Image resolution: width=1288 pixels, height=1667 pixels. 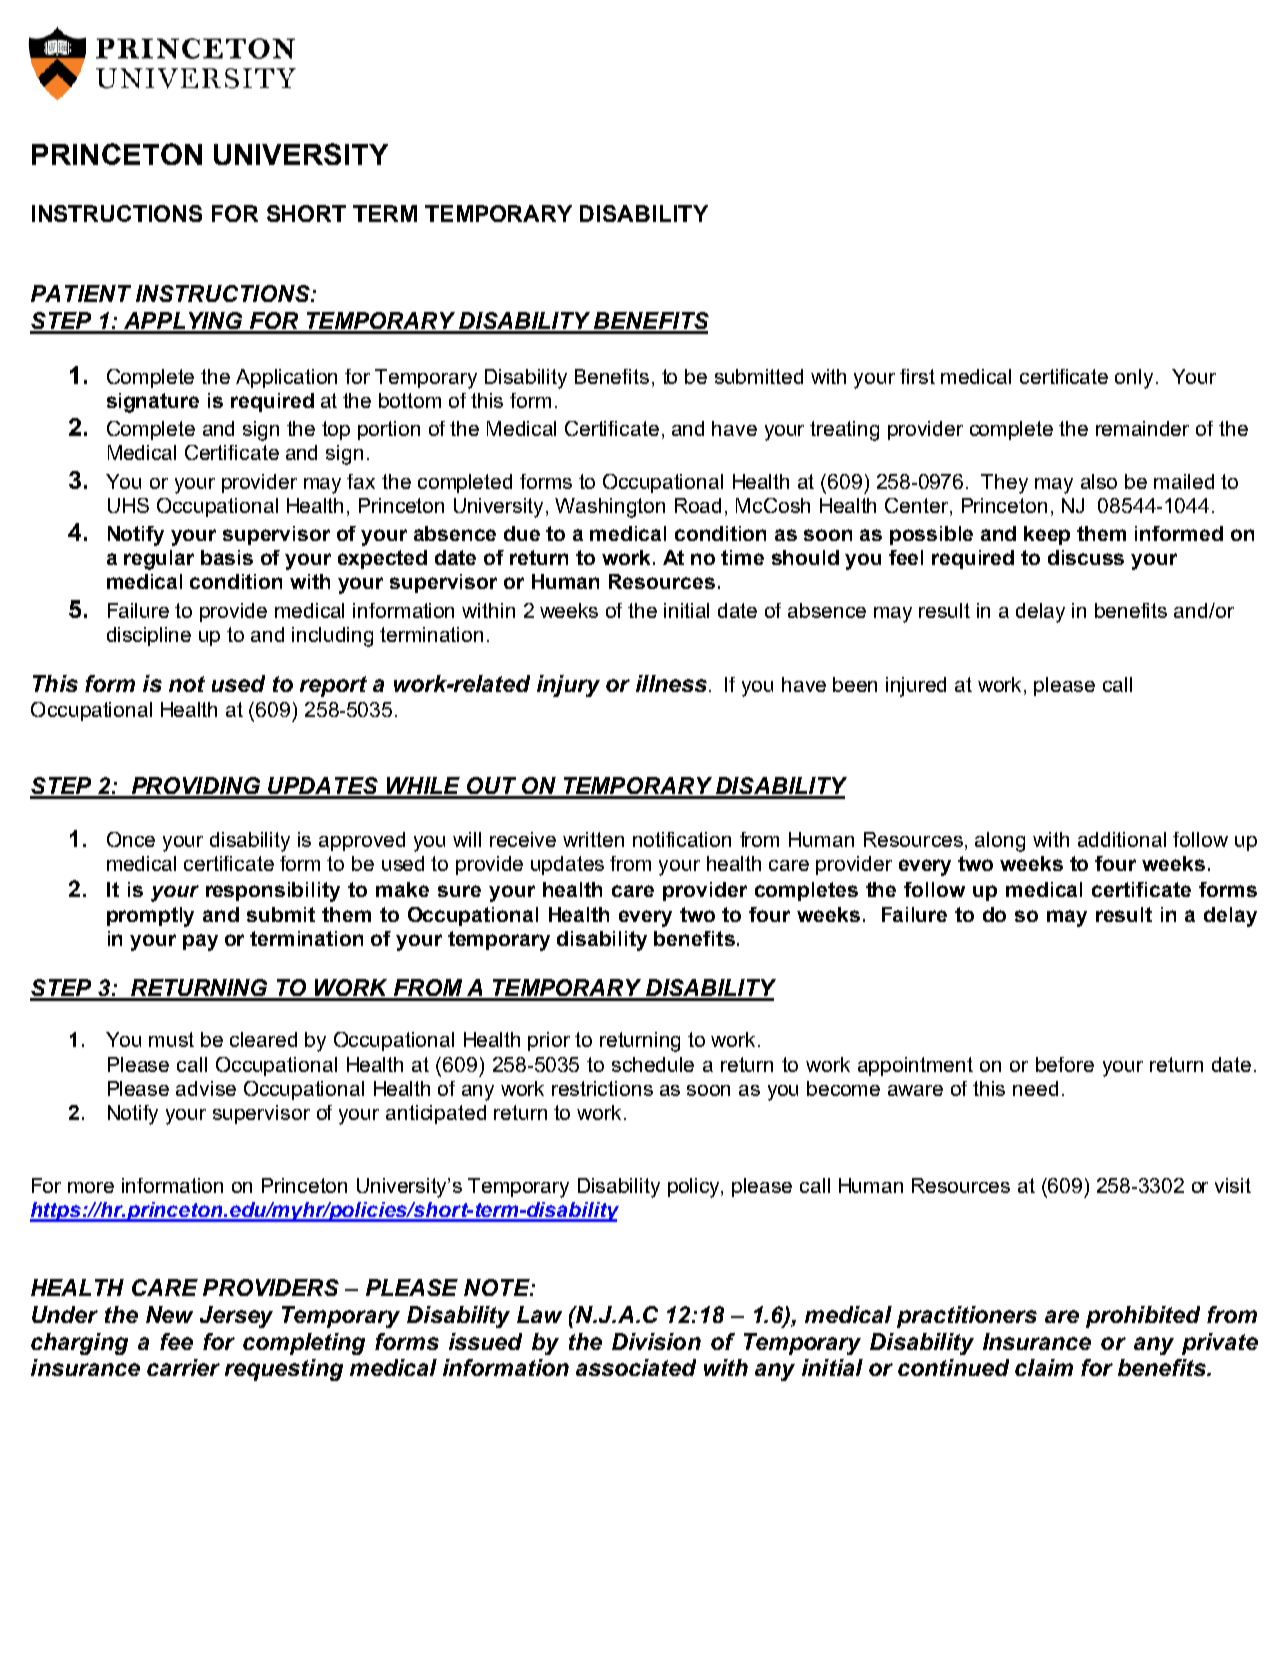 What do you see at coordinates (410, 400) in the page?
I see `bottom` at bounding box center [410, 400].
